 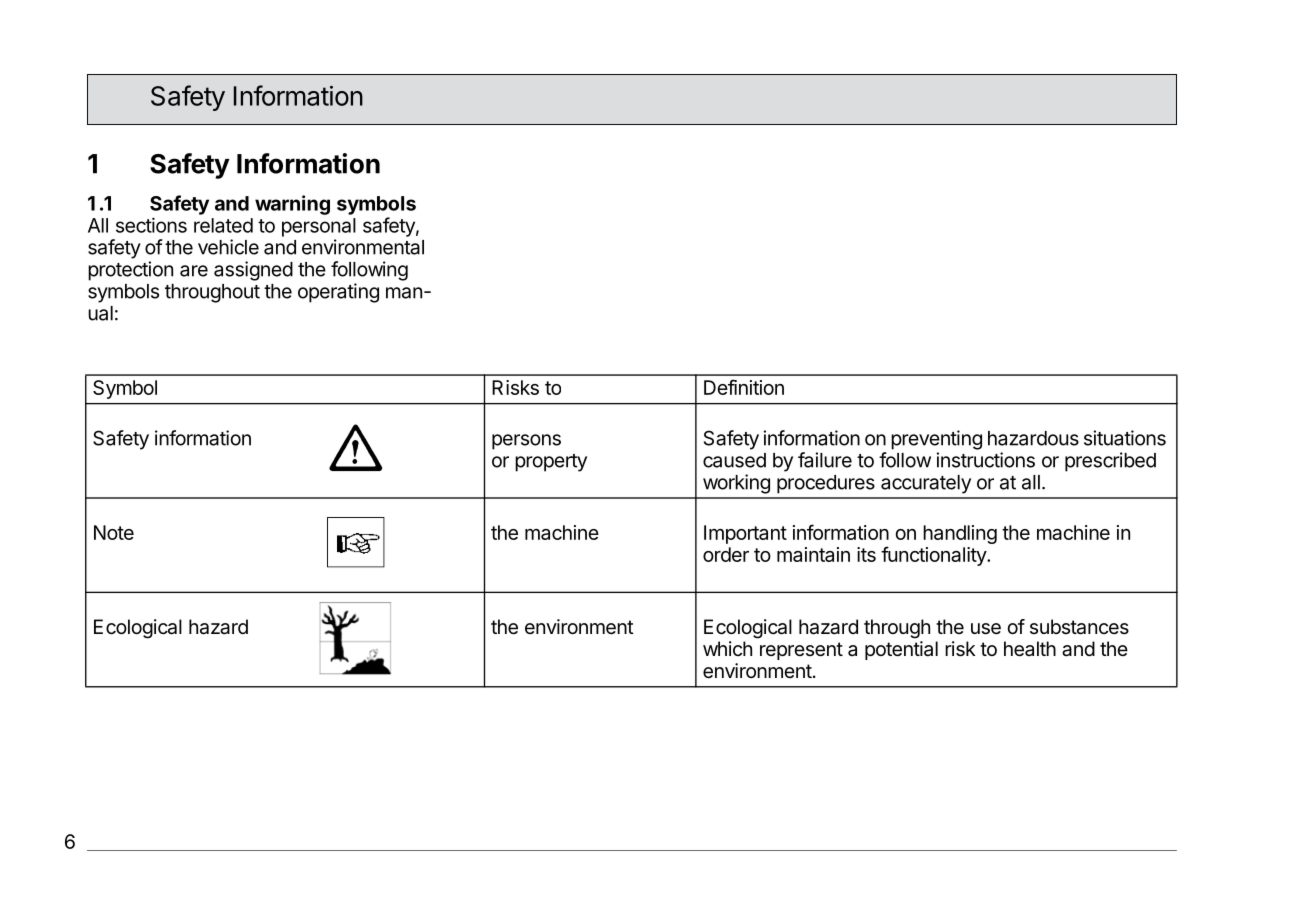 I want to click on property, so click(x=551, y=463).
